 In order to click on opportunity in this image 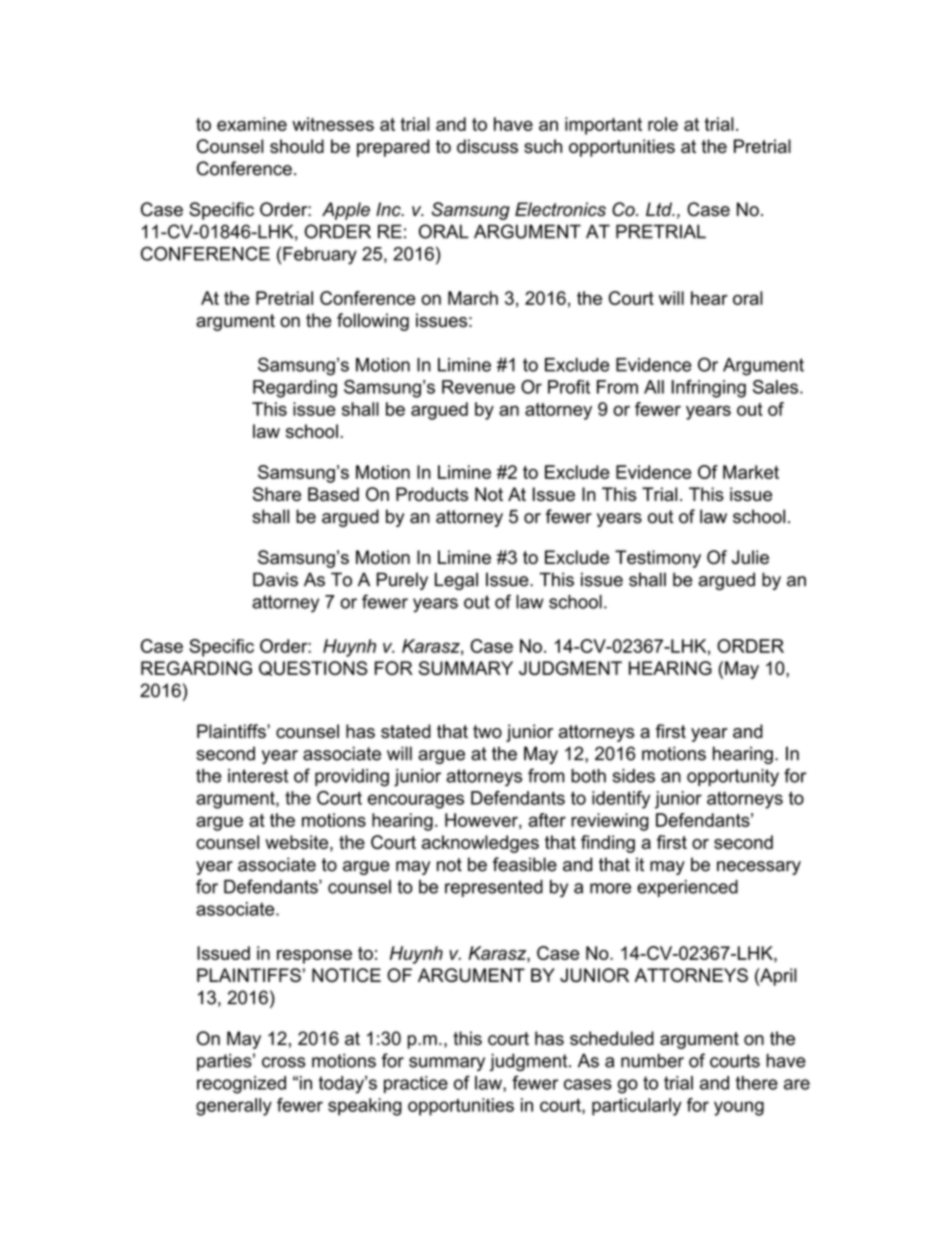, I will do `click(733, 778)`.
